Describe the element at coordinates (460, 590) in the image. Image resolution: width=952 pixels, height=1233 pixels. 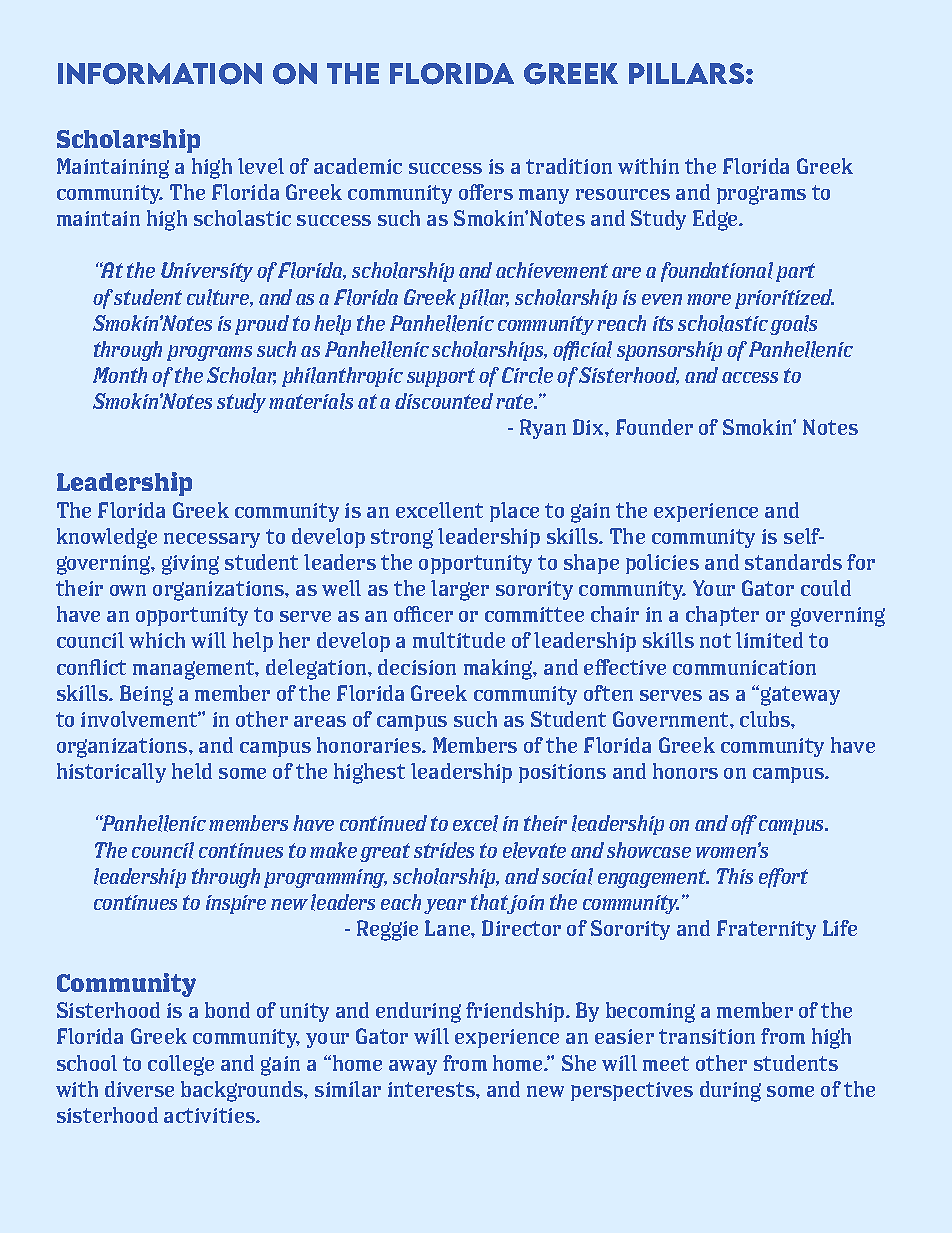
I see `larger` at that location.
